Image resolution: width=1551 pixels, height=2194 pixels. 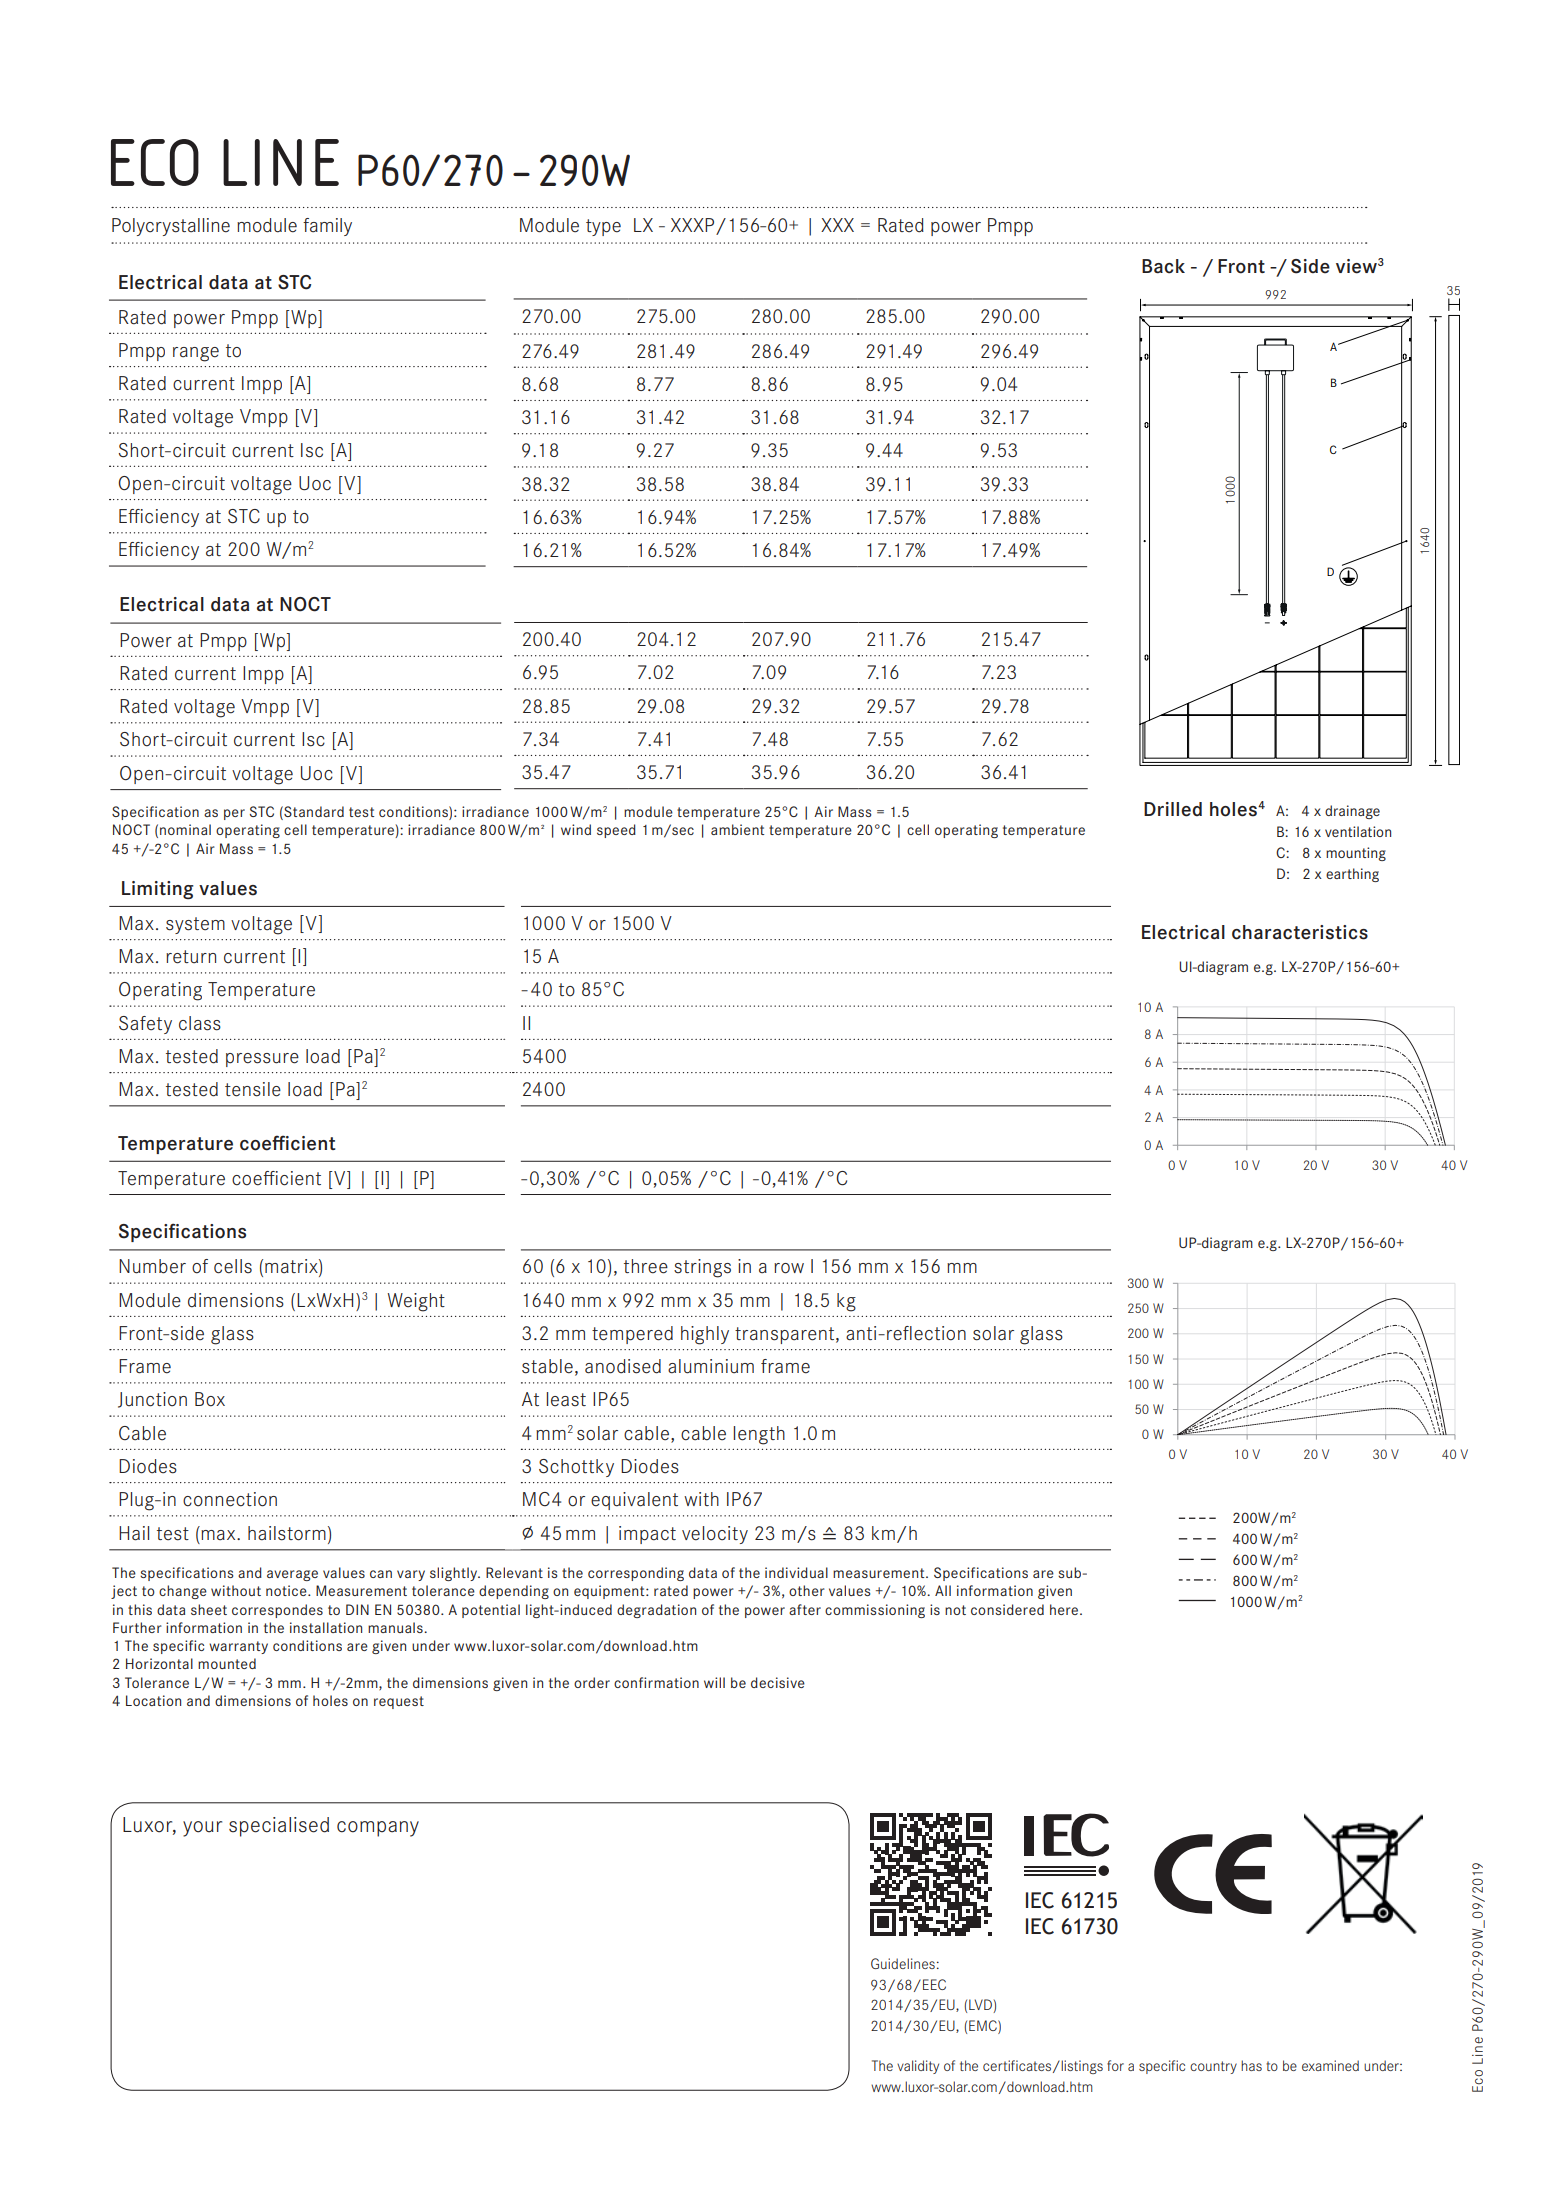 I want to click on family, so click(x=327, y=227).
